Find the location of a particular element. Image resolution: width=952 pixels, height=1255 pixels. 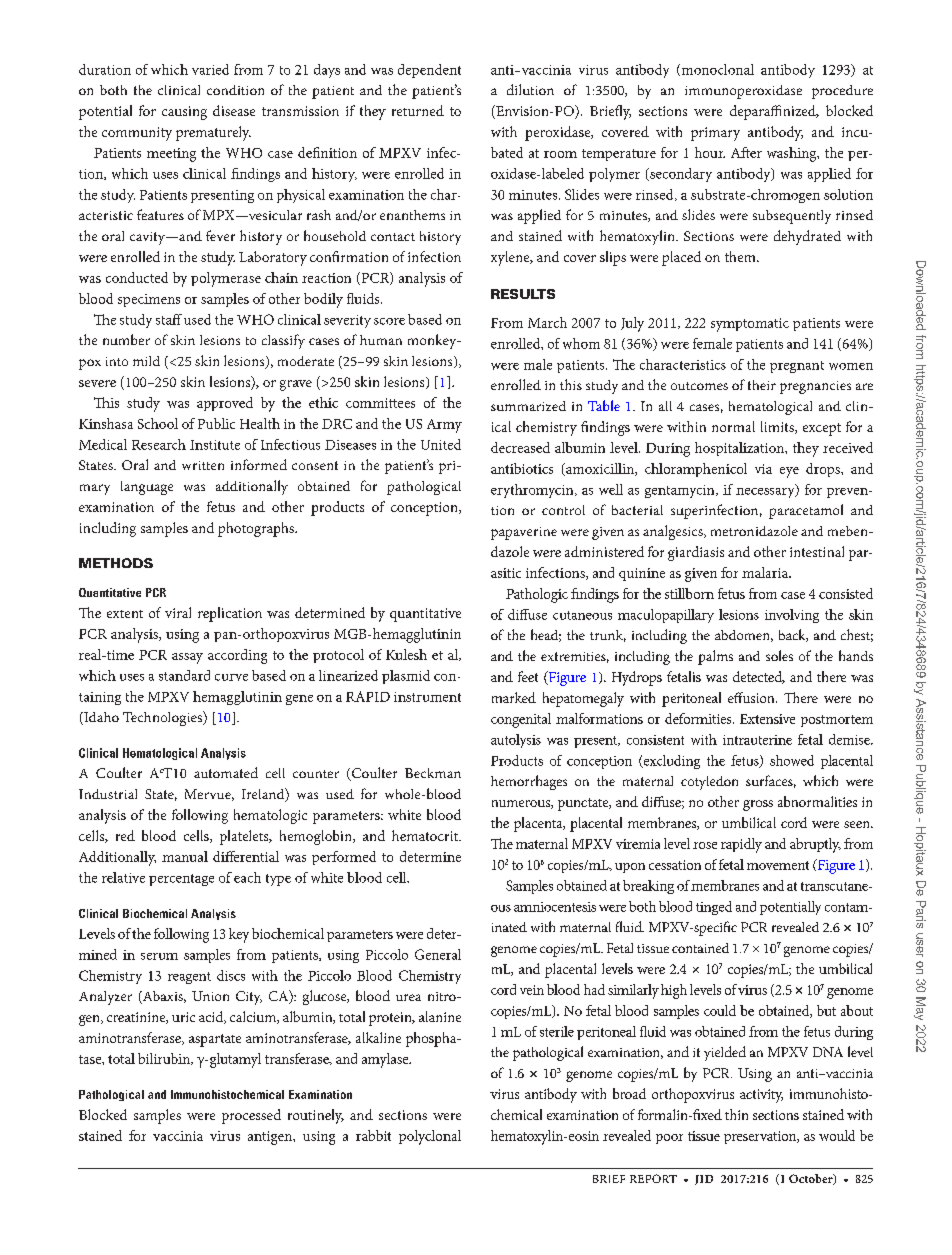

procedure is located at coordinates (842, 92).
